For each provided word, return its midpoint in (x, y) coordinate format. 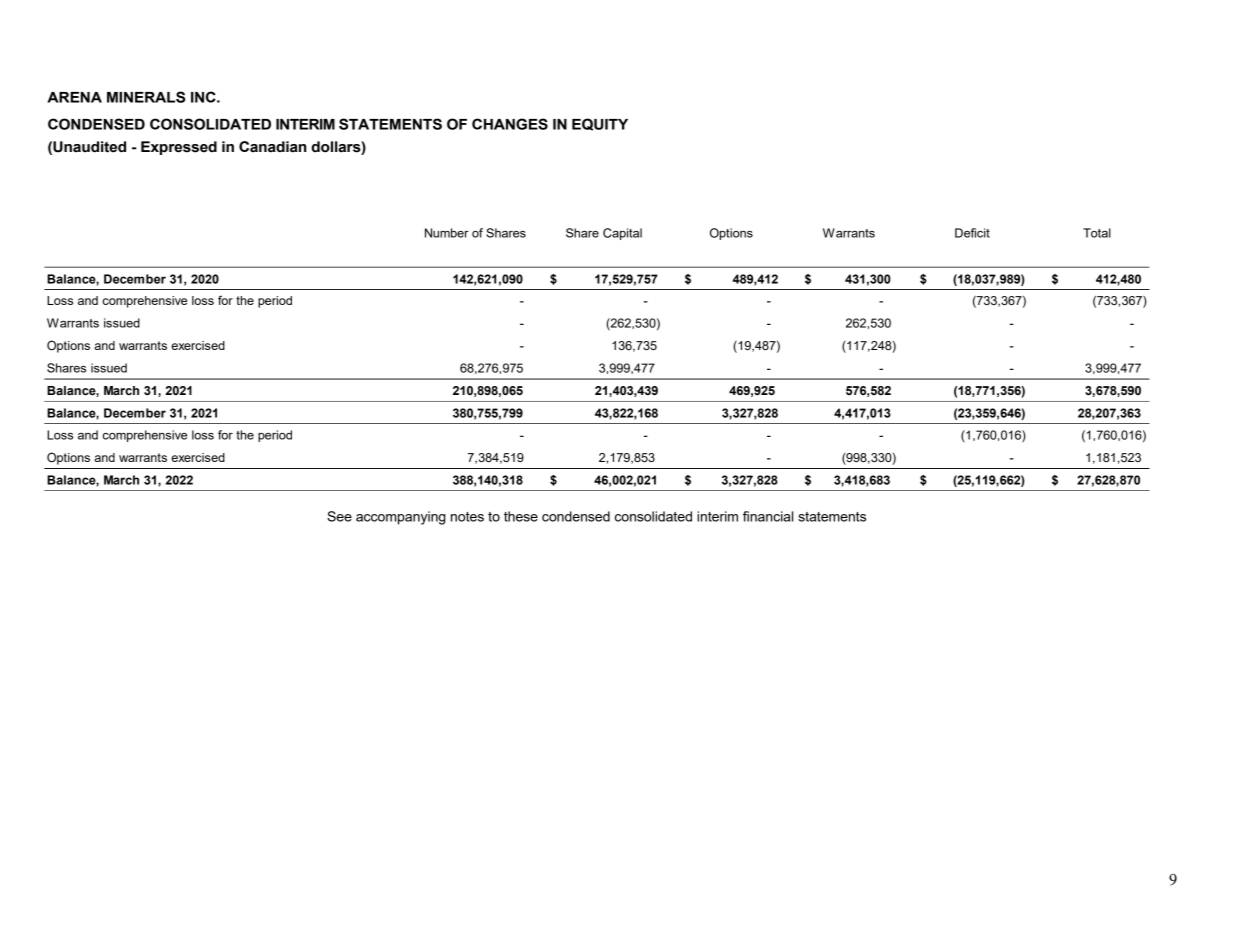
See (339, 516)
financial (768, 516)
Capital (622, 234)
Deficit (972, 233)
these (521, 516)
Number (447, 233)
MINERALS (146, 97)
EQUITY (600, 124)
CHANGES (510, 124)
